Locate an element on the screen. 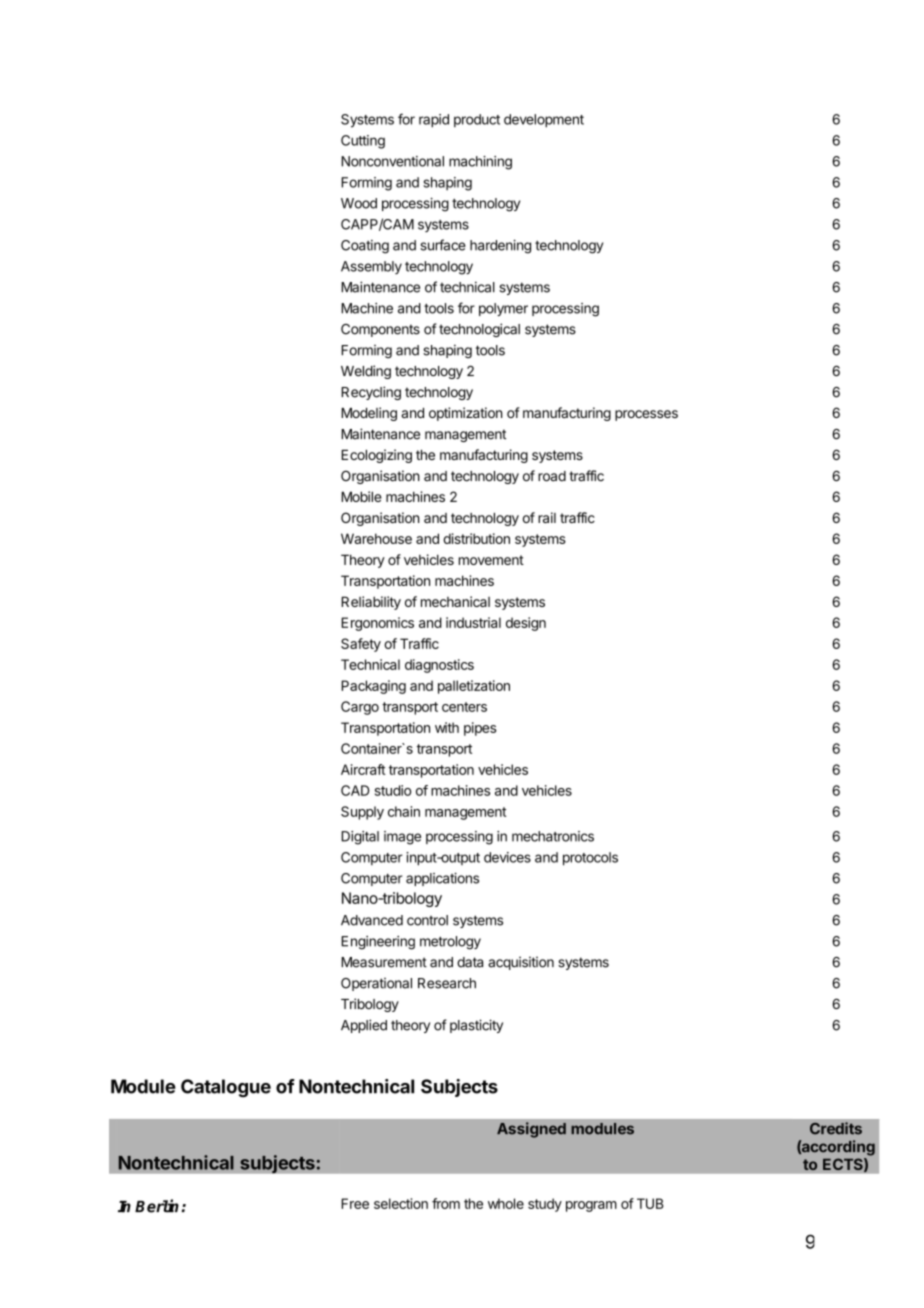  Cutting is located at coordinates (363, 142).
